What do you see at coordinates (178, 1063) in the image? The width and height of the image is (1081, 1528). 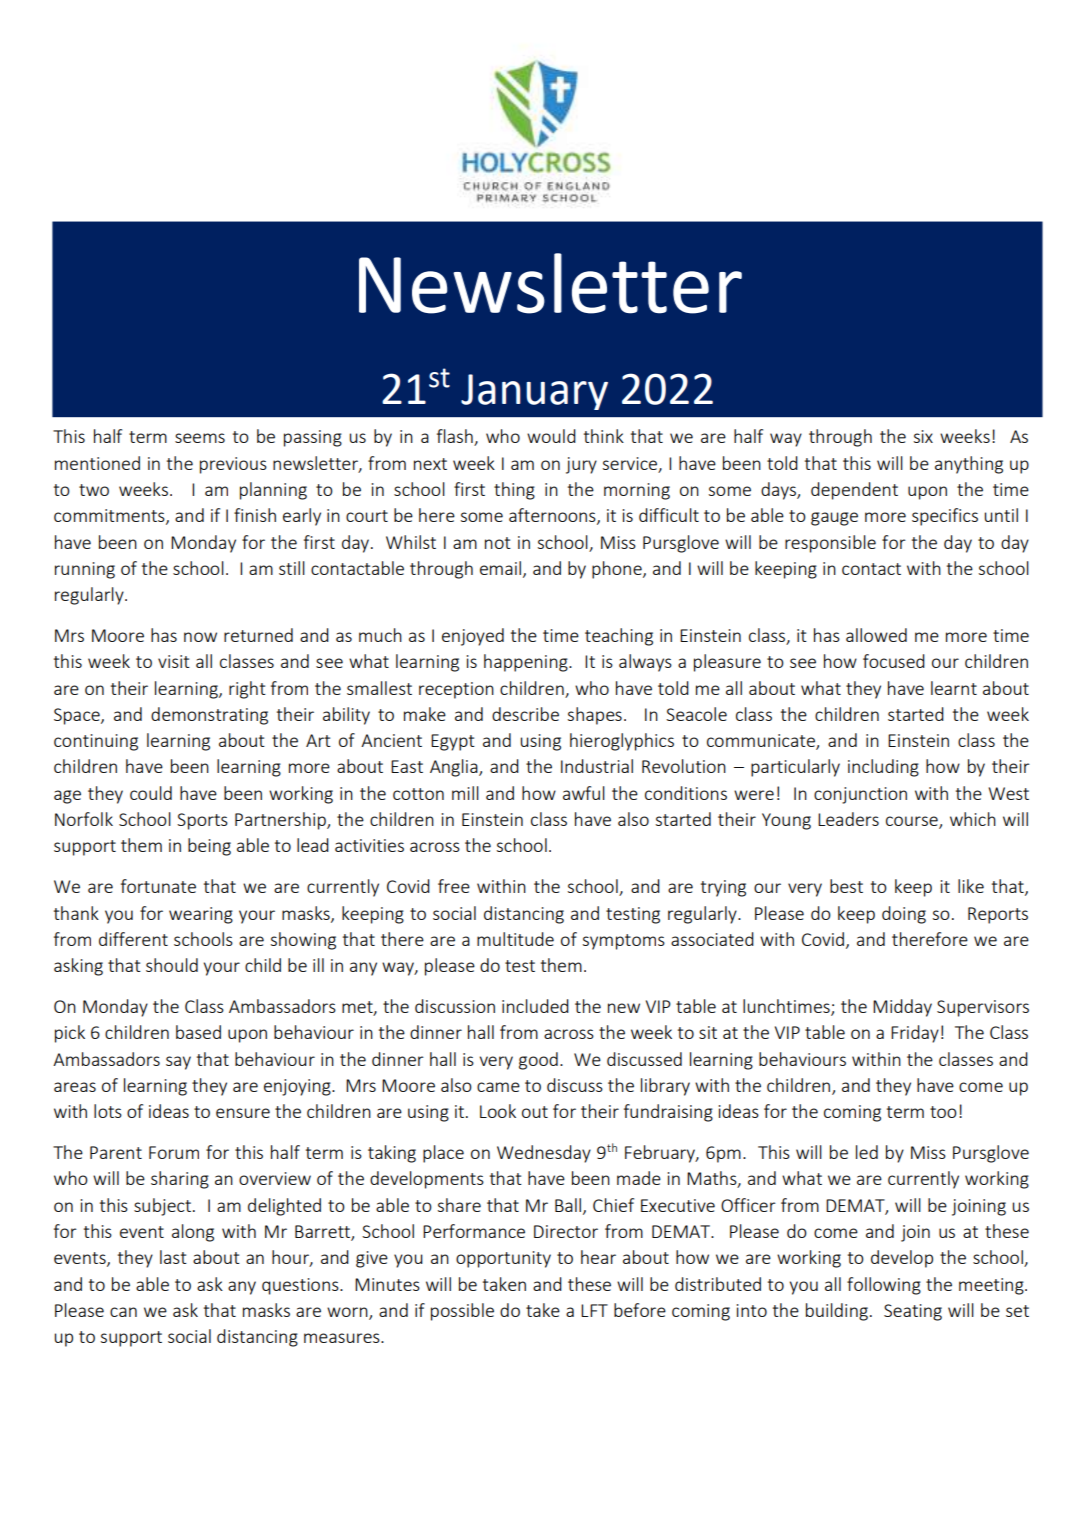 I see `say` at bounding box center [178, 1063].
